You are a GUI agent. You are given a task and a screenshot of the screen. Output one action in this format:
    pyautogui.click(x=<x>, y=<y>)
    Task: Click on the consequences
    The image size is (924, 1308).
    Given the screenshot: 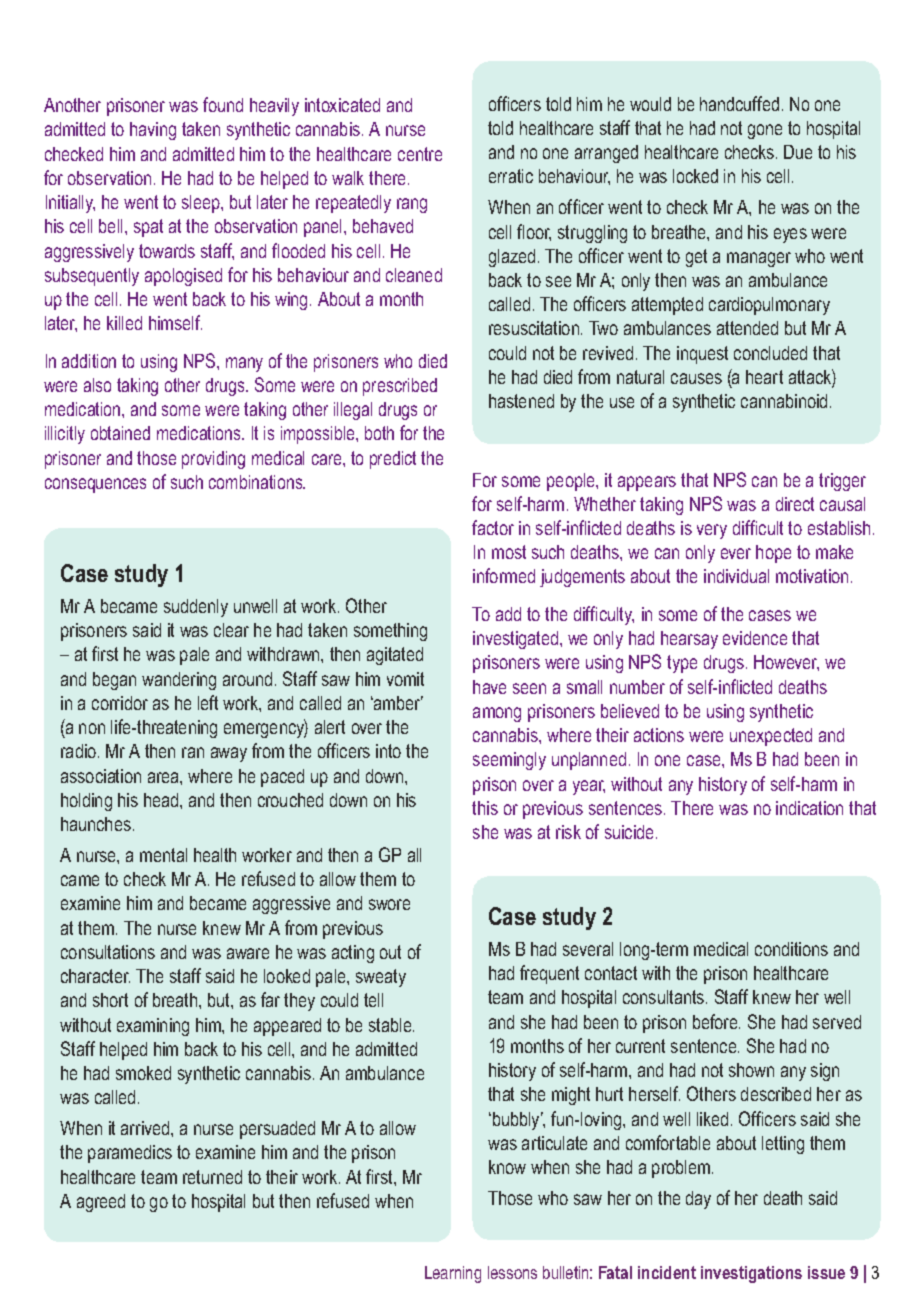 What is the action you would take?
    pyautogui.click(x=95, y=485)
